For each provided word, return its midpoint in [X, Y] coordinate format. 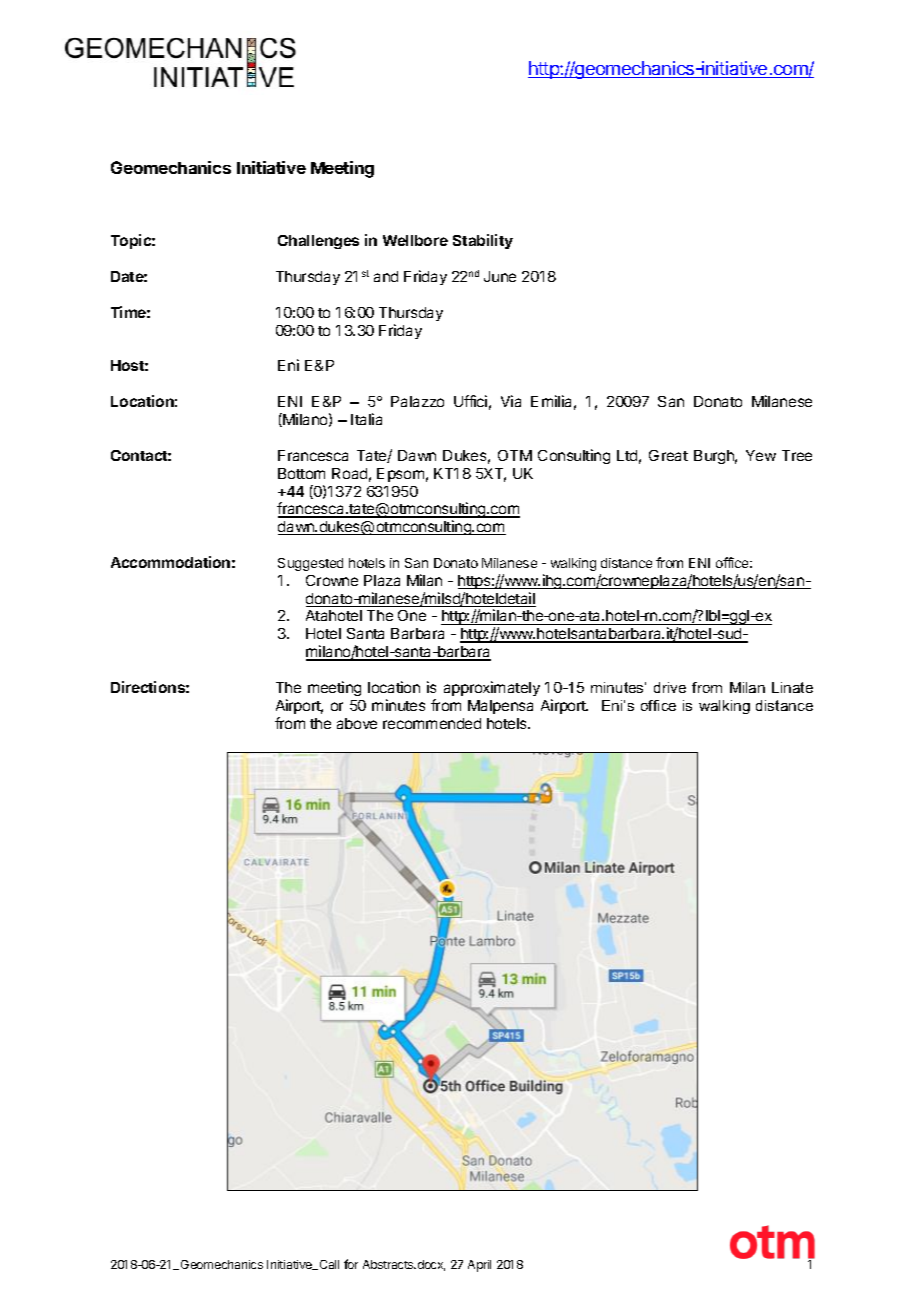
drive [670, 687]
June [500, 276]
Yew [761, 455]
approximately [492, 688]
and [386, 276]
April [479, 1266]
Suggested [310, 564]
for [351, 1264]
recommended [432, 723]
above [357, 723]
